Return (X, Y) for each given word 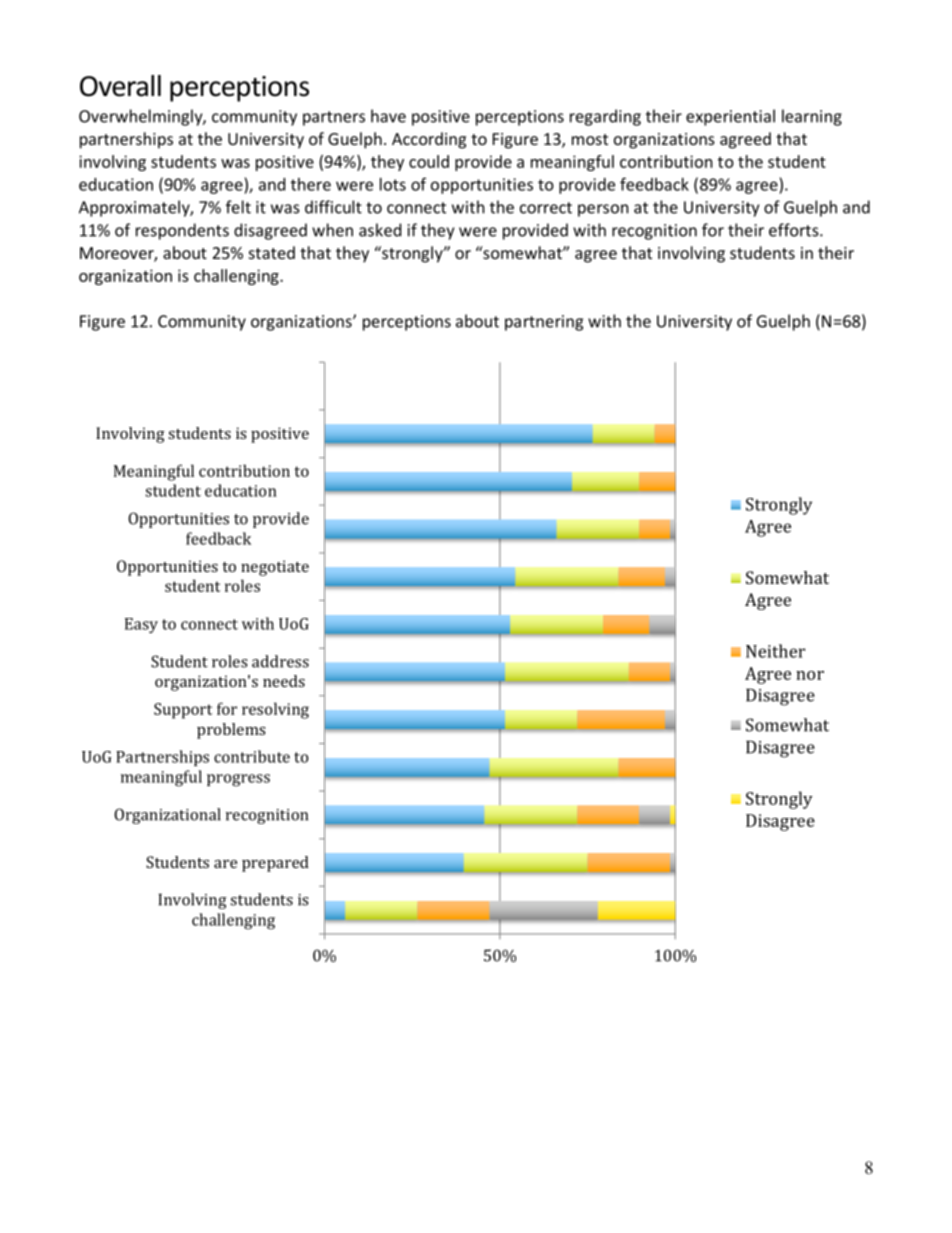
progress (238, 780)
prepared (275, 864)
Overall (120, 86)
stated (272, 252)
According (429, 140)
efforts (795, 230)
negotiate (275, 568)
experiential (730, 117)
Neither (775, 651)
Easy (141, 625)
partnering (544, 323)
